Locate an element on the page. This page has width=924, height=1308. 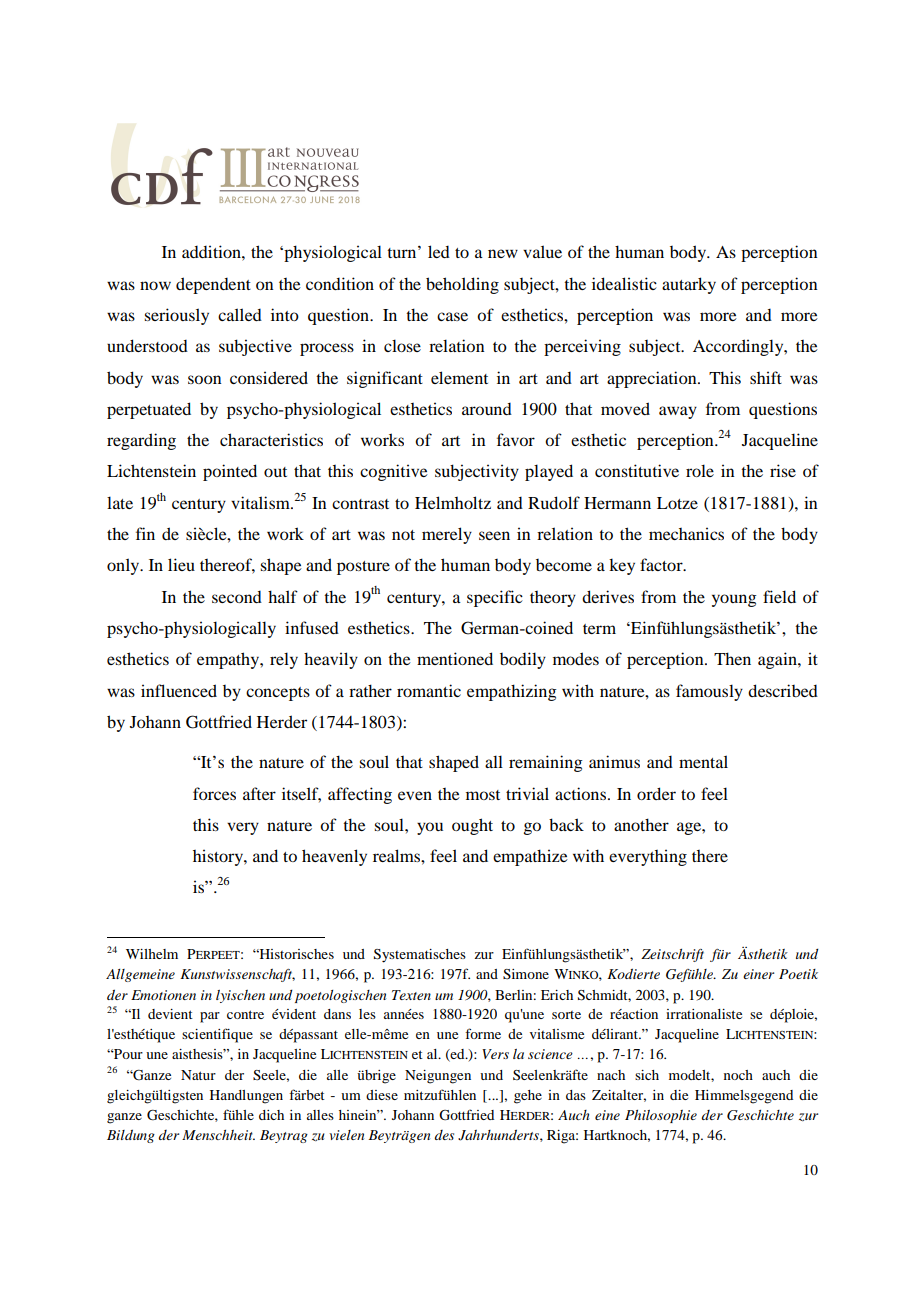
Philosophie is located at coordinates (661, 1116).
